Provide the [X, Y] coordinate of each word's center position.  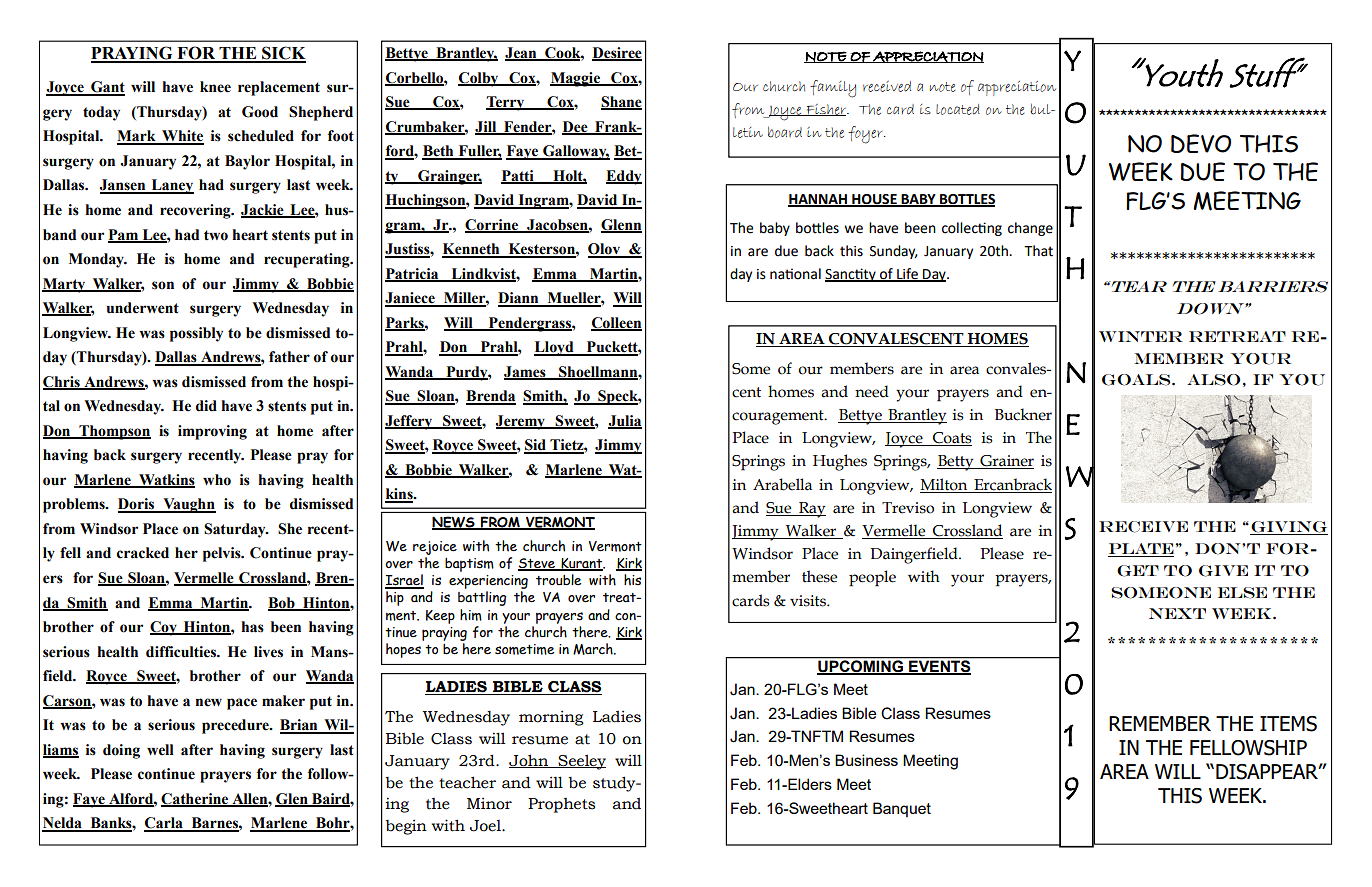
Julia [625, 422]
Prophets [561, 805]
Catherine [195, 799]
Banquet [902, 809]
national [795, 274]
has [252, 627]
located [958, 109]
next [1177, 613]
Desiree [617, 54]
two [216, 235]
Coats [951, 439]
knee [215, 87]
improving [212, 432]
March [594, 649]
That [1038, 251]
